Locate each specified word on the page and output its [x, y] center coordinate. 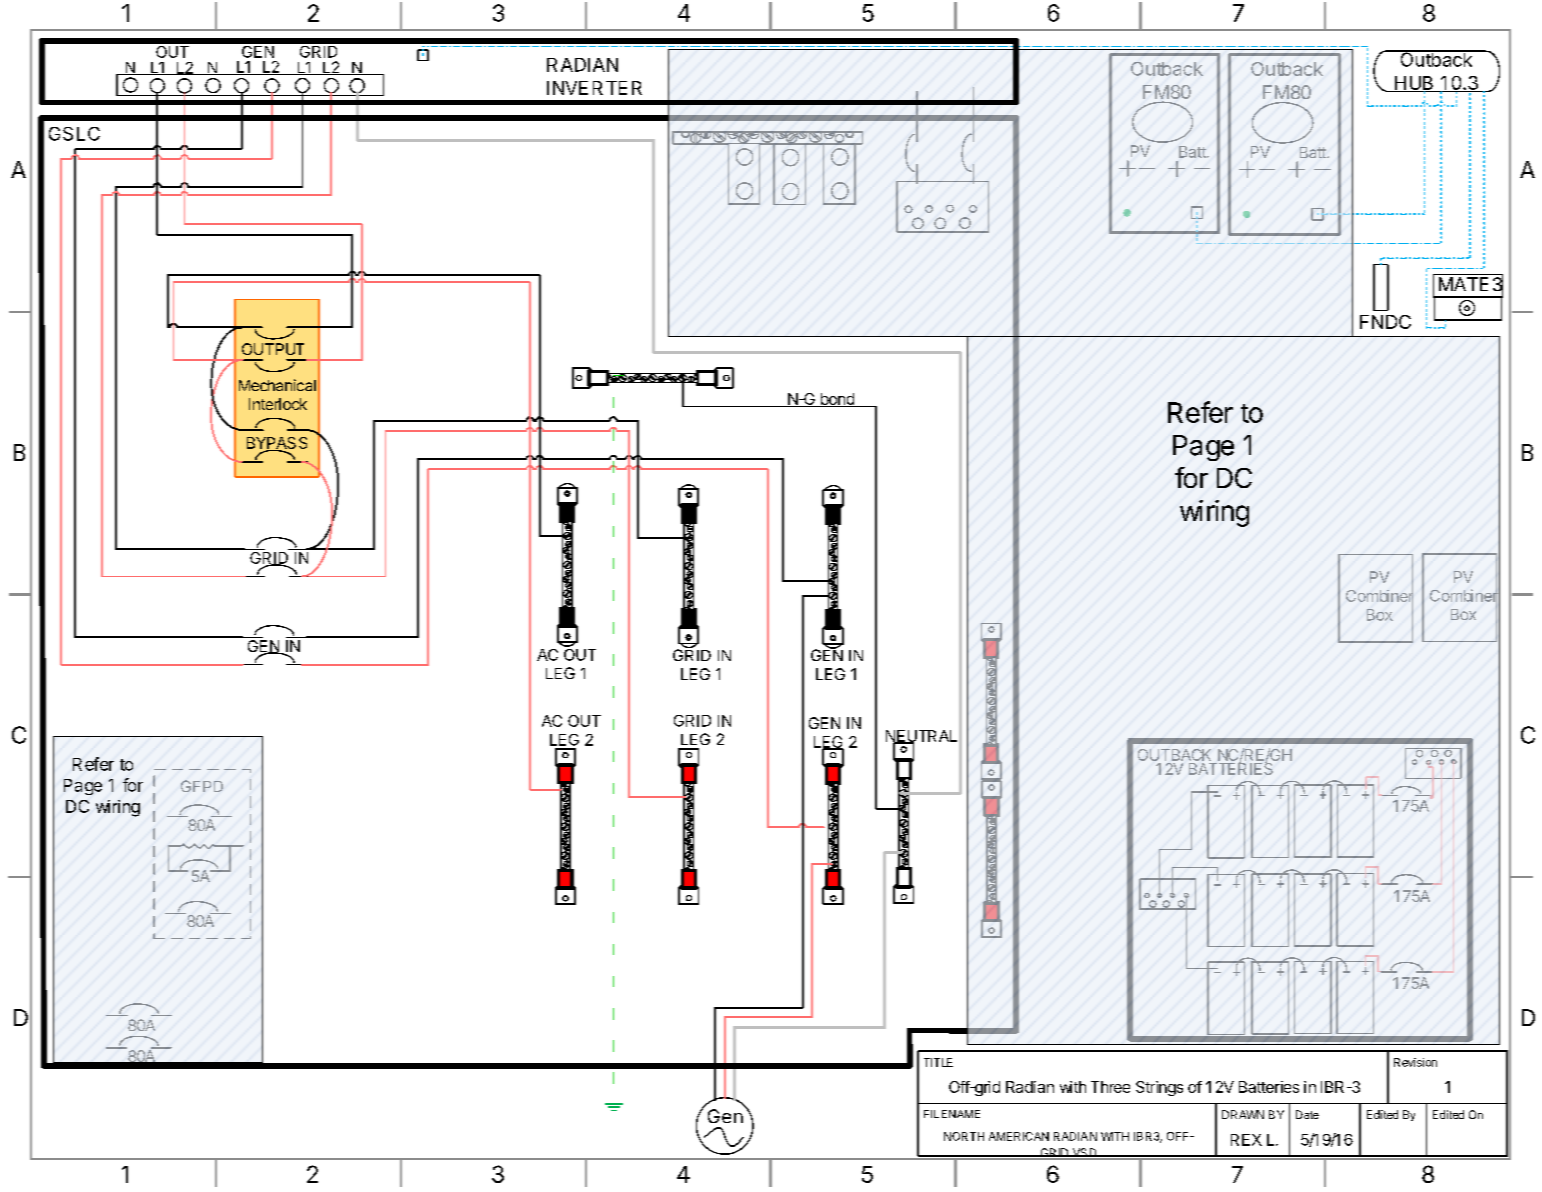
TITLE [938, 1062]
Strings [1159, 1088]
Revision [1415, 1062]
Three [1110, 1087]
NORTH [964, 1136]
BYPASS [277, 444]
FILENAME [952, 1114]
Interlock [278, 404]
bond [837, 400]
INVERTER [594, 88]
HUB [1414, 84]
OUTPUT [273, 349]
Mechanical [277, 385]
